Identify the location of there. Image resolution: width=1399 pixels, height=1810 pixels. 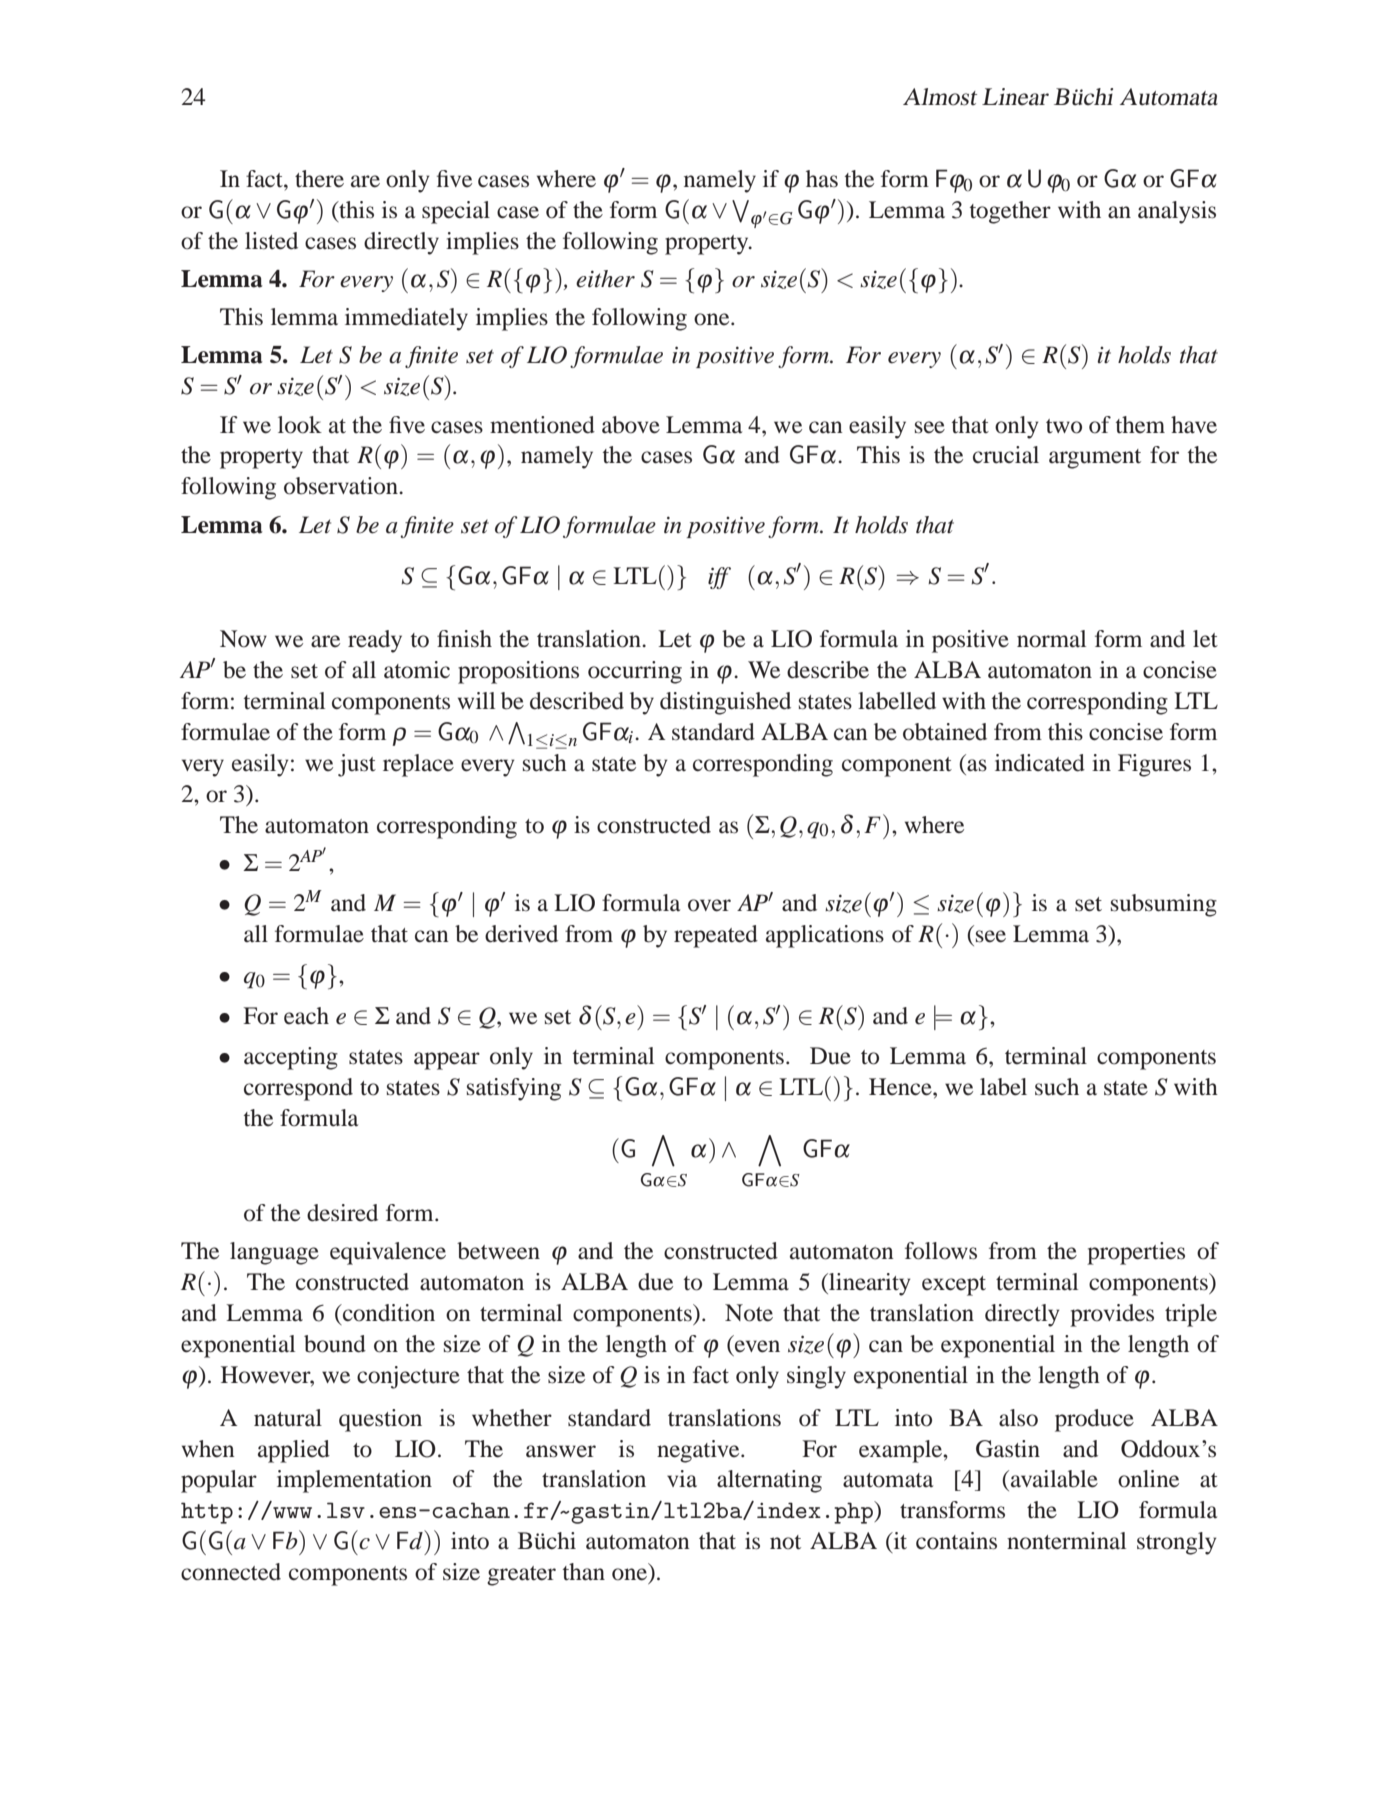
(319, 179).
